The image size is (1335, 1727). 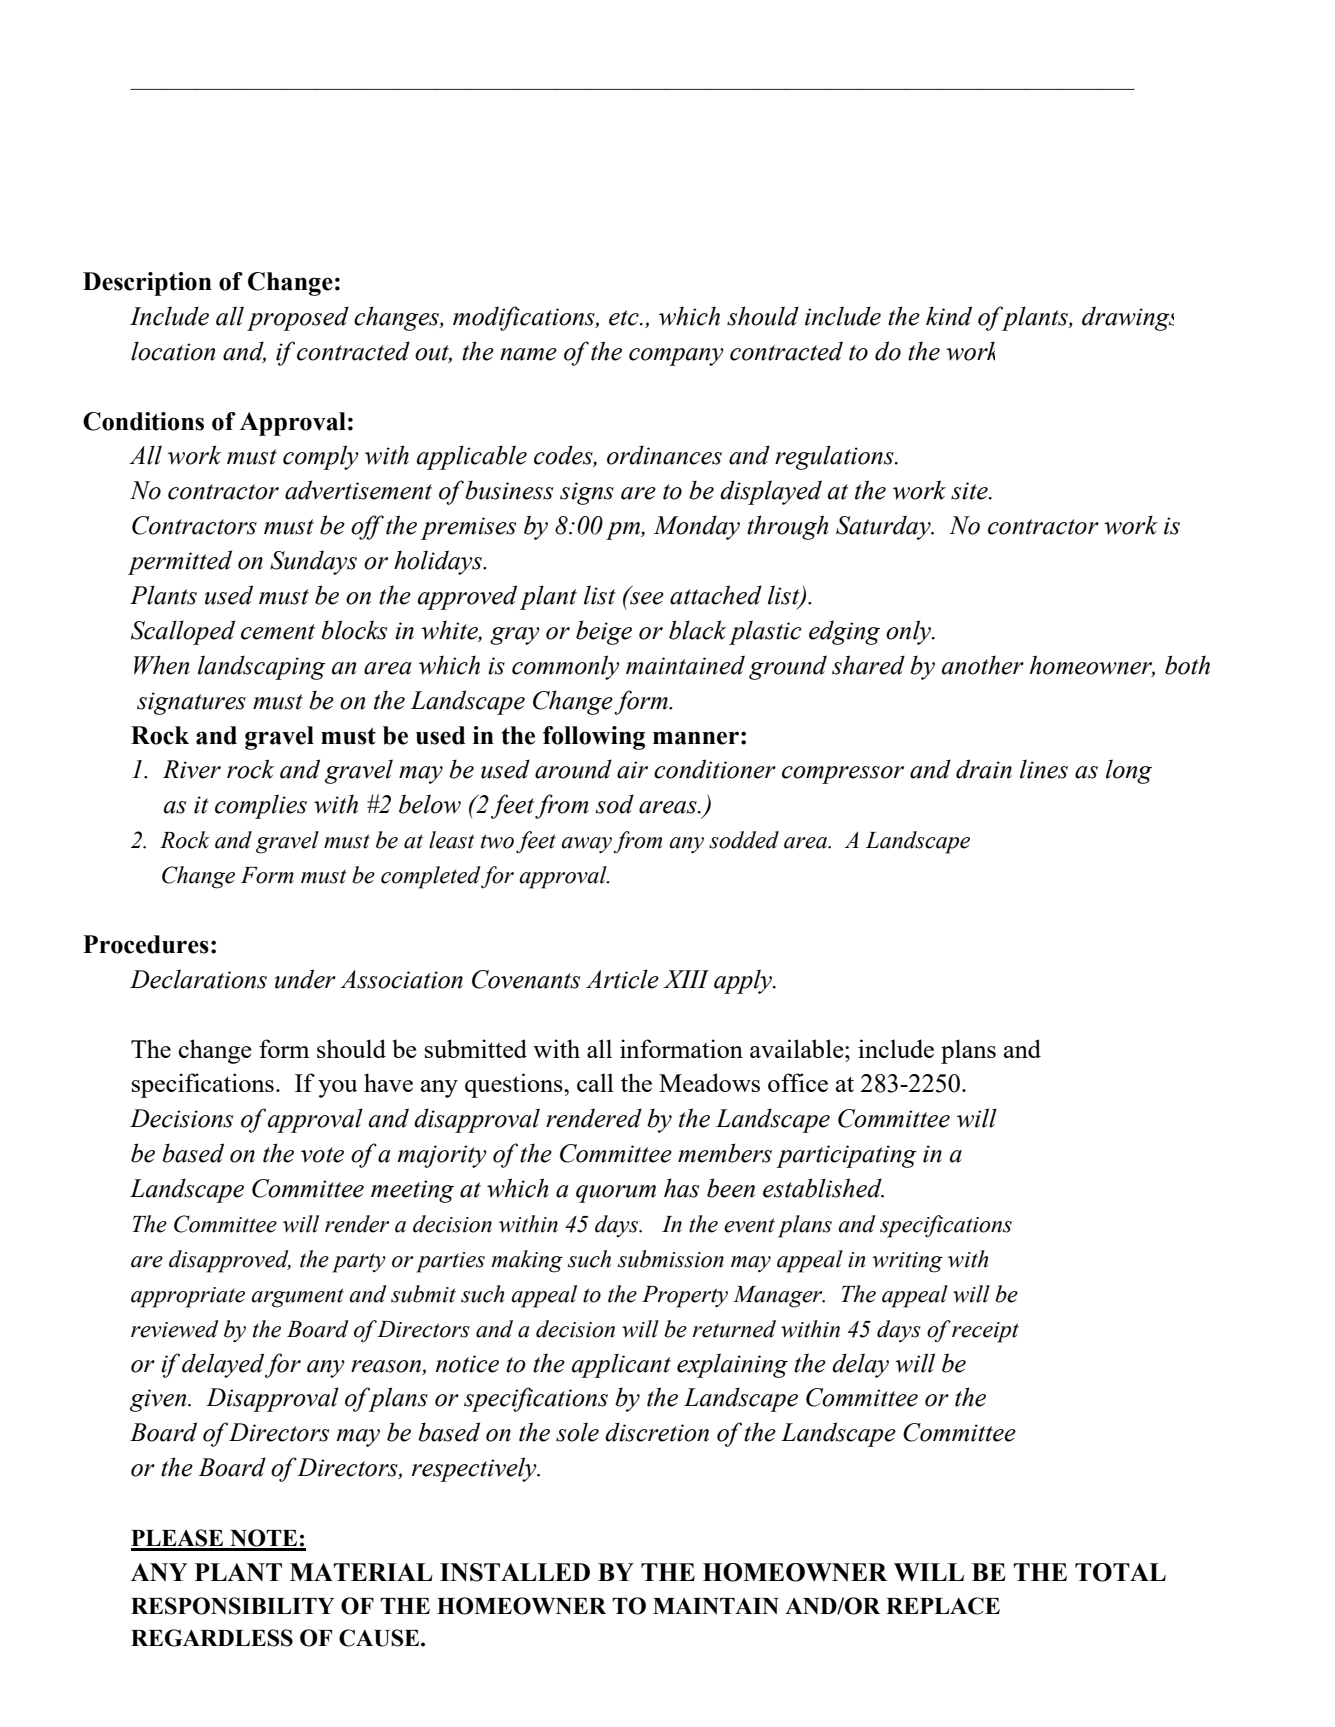 I want to click on see, so click(x=646, y=597).
